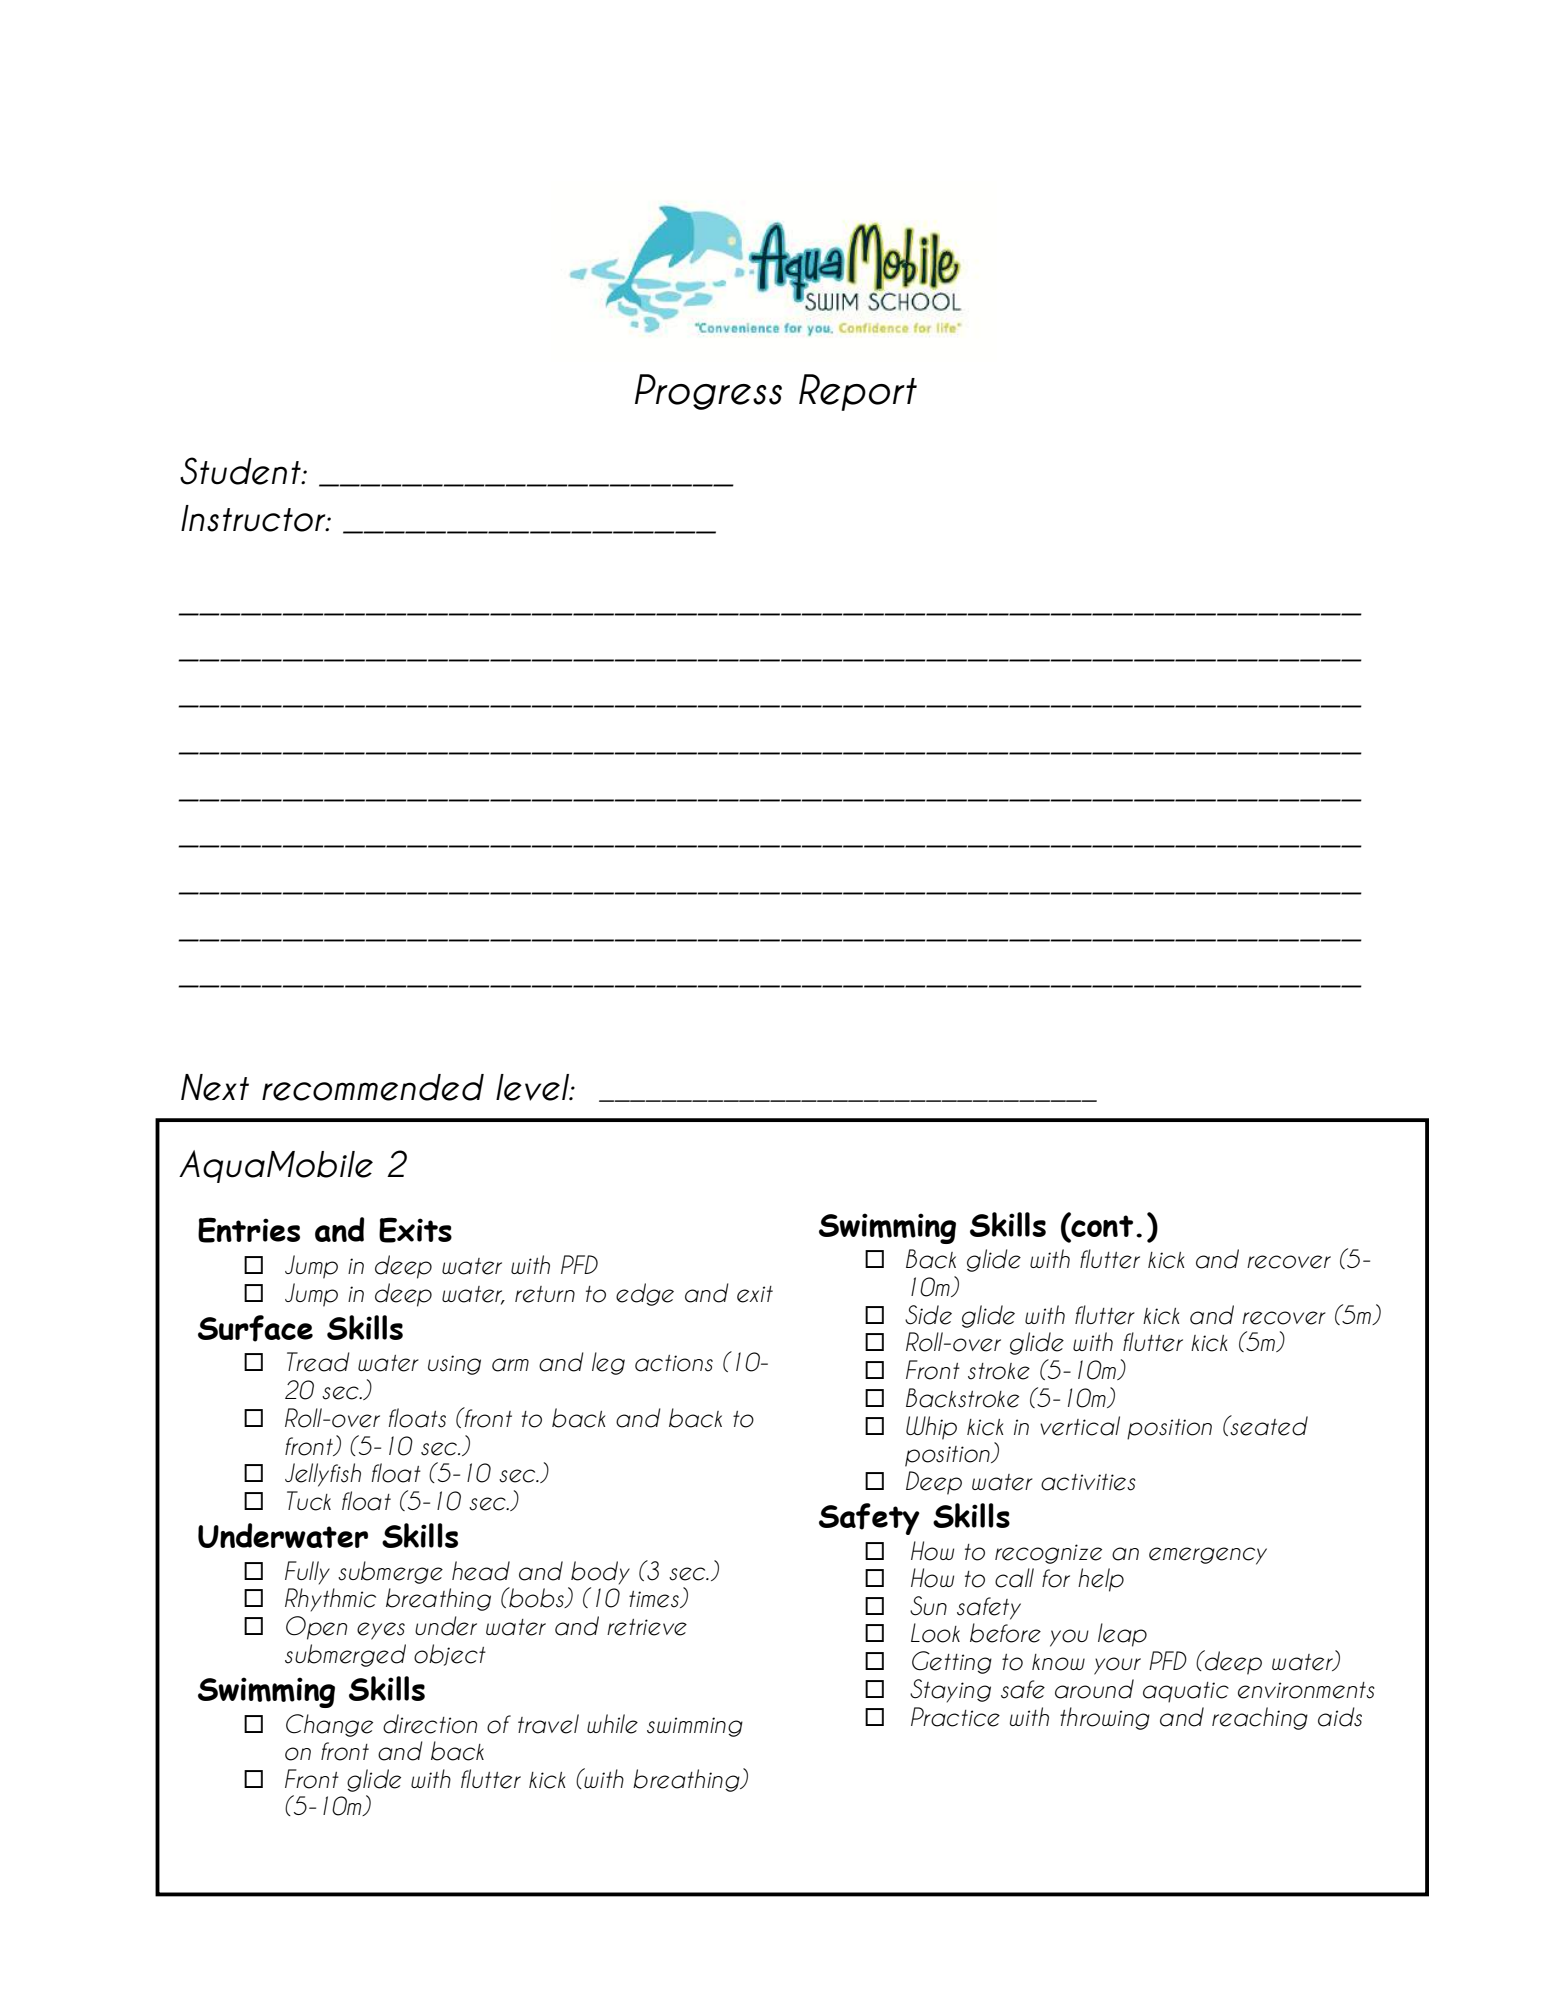 The width and height of the screenshot is (1549, 2004). I want to click on retrieve, so click(647, 1627).
